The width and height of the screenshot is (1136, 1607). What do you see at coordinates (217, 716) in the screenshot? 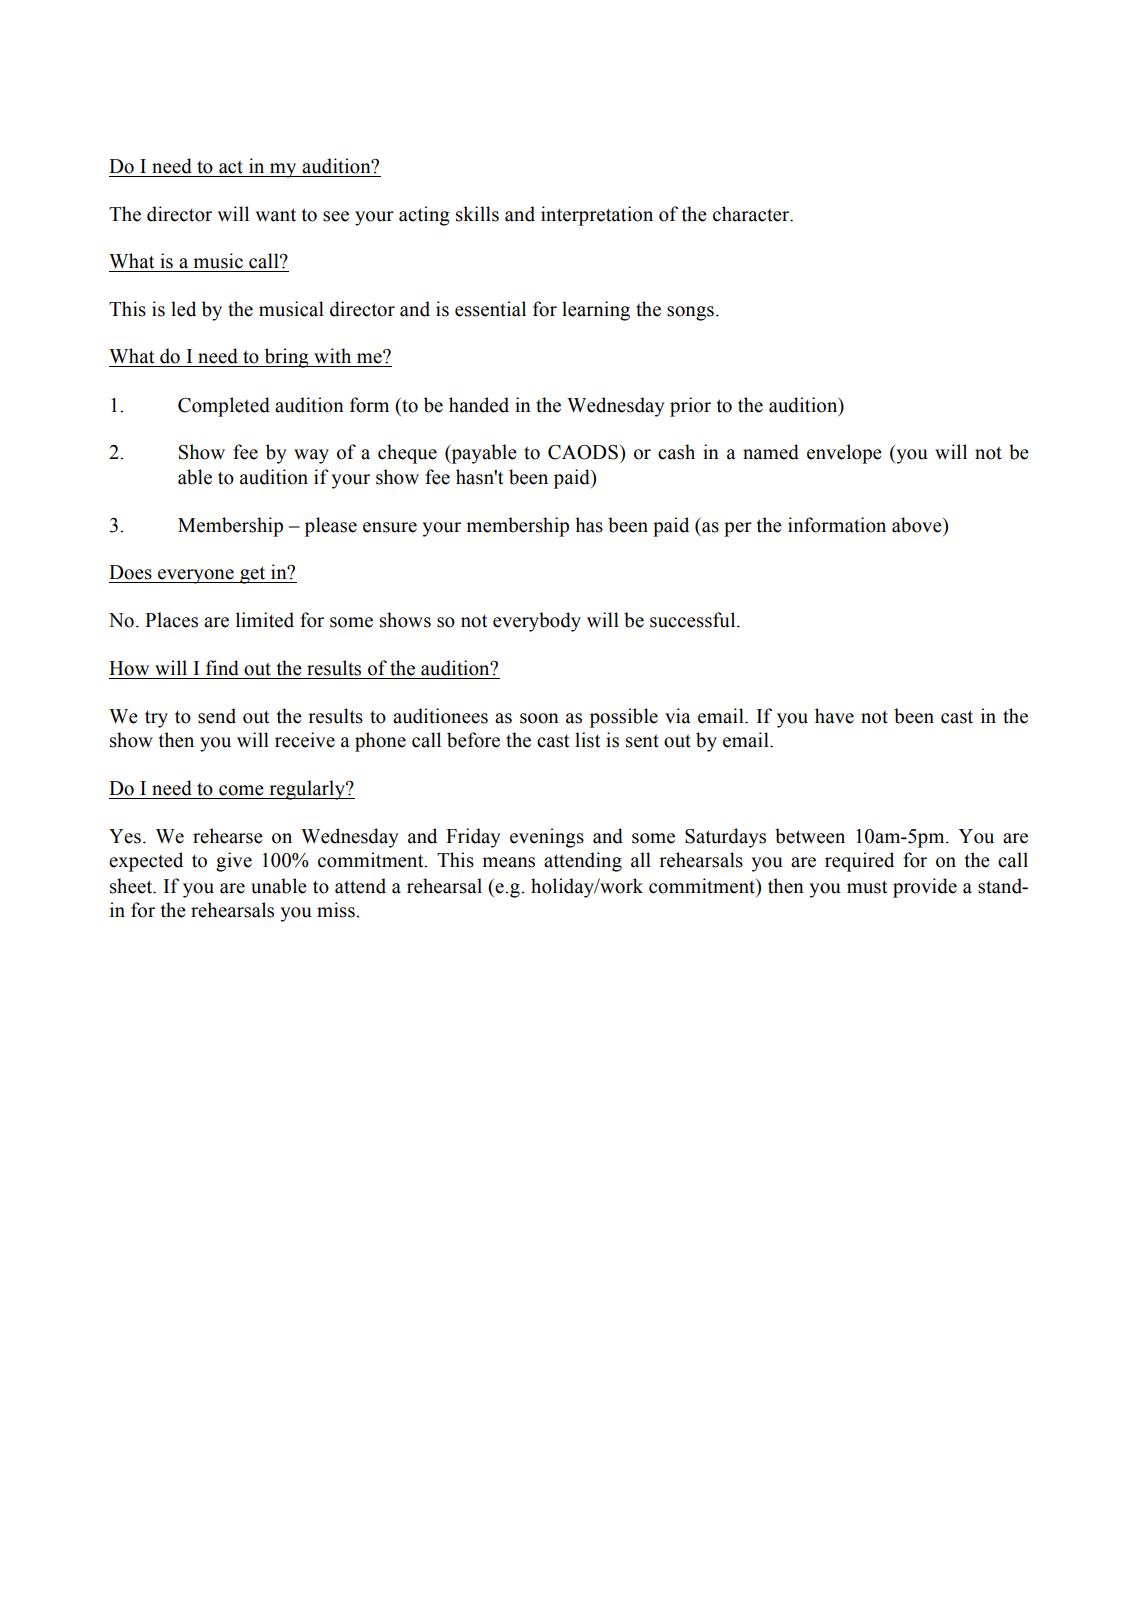
I see `send` at bounding box center [217, 716].
